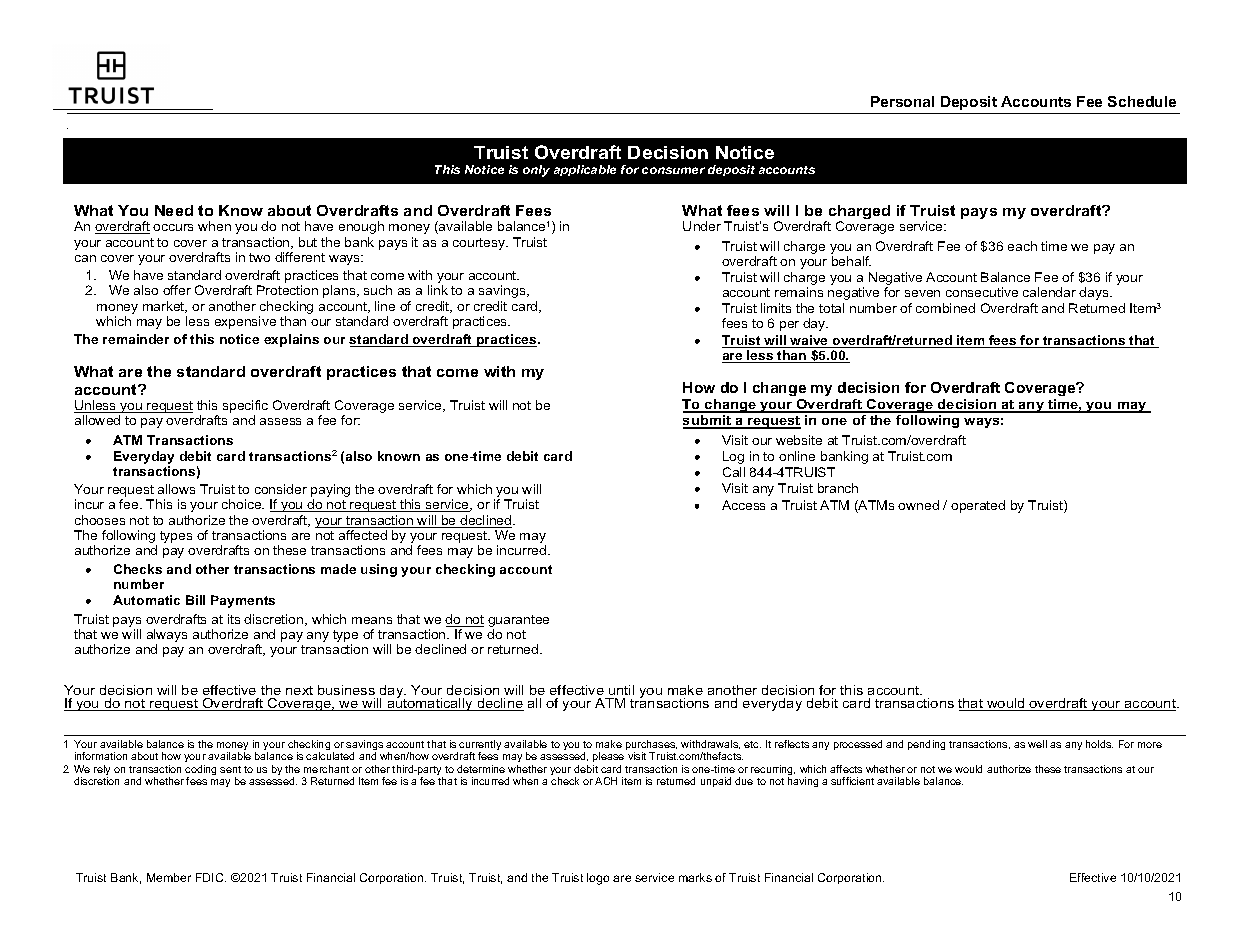  I want to click on until, so click(621, 690).
